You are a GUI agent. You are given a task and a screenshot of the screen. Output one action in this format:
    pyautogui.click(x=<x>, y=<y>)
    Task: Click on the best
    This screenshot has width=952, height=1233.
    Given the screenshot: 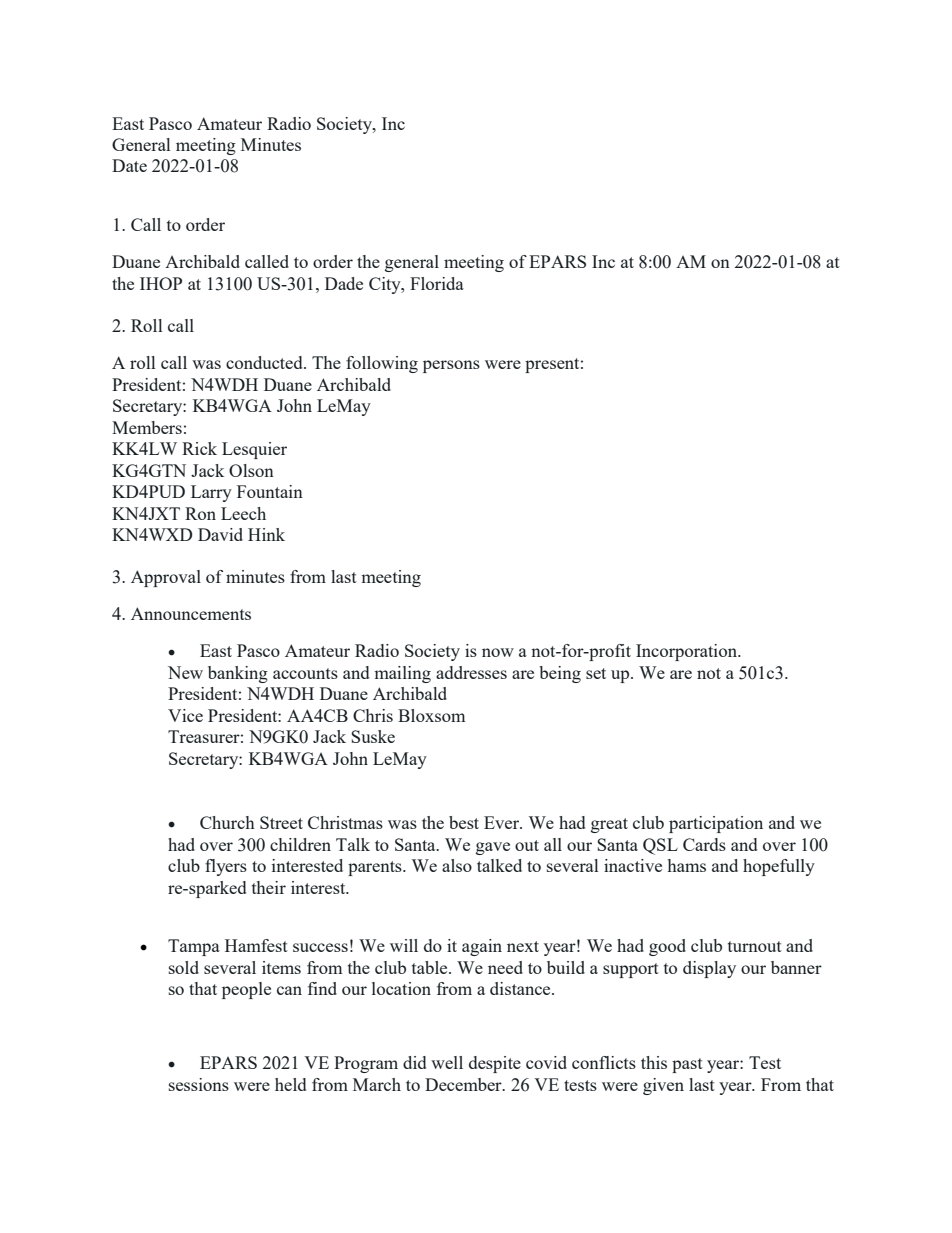 What is the action you would take?
    pyautogui.click(x=464, y=822)
